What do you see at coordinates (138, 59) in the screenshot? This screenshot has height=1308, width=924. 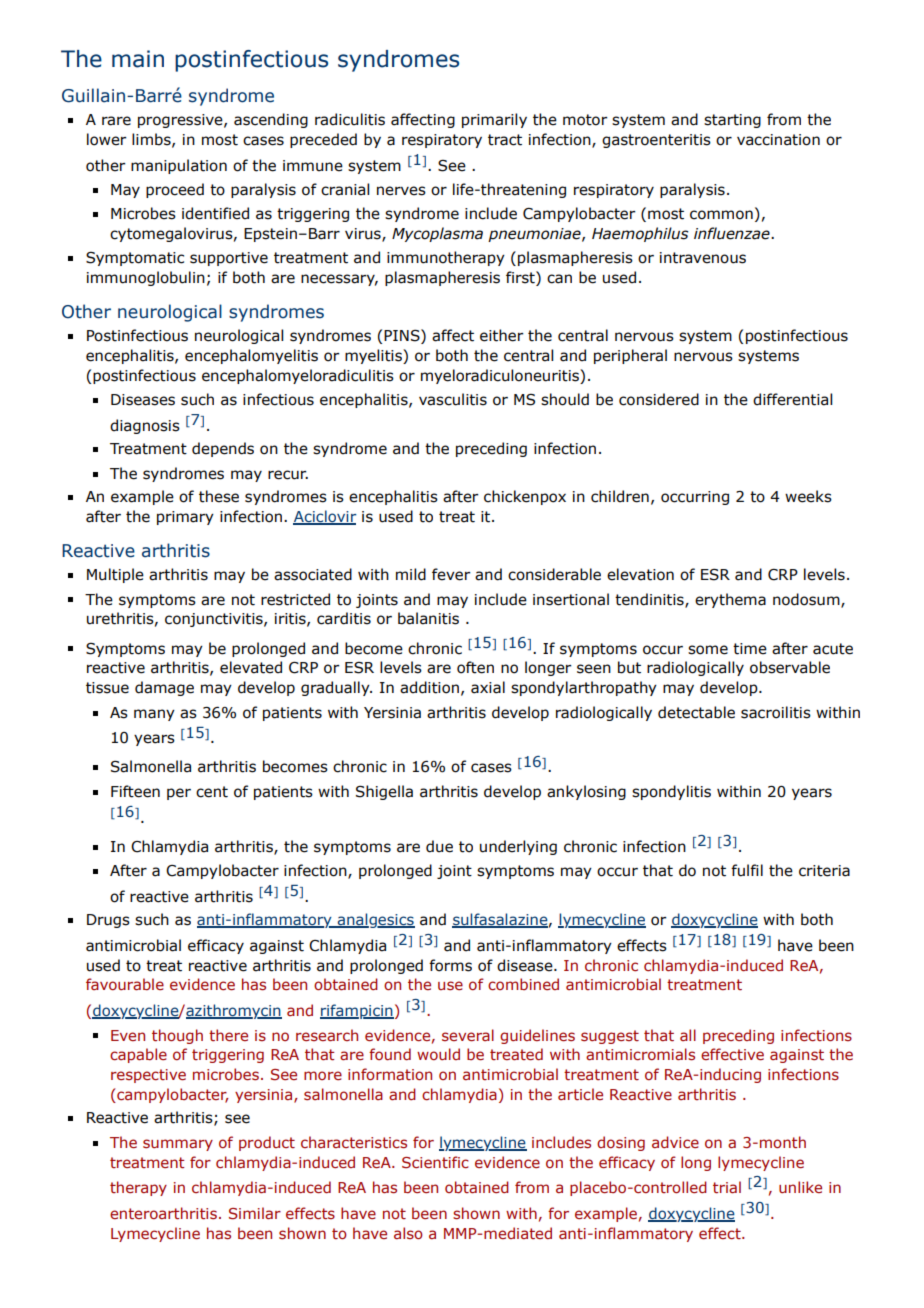 I see `main` at bounding box center [138, 59].
